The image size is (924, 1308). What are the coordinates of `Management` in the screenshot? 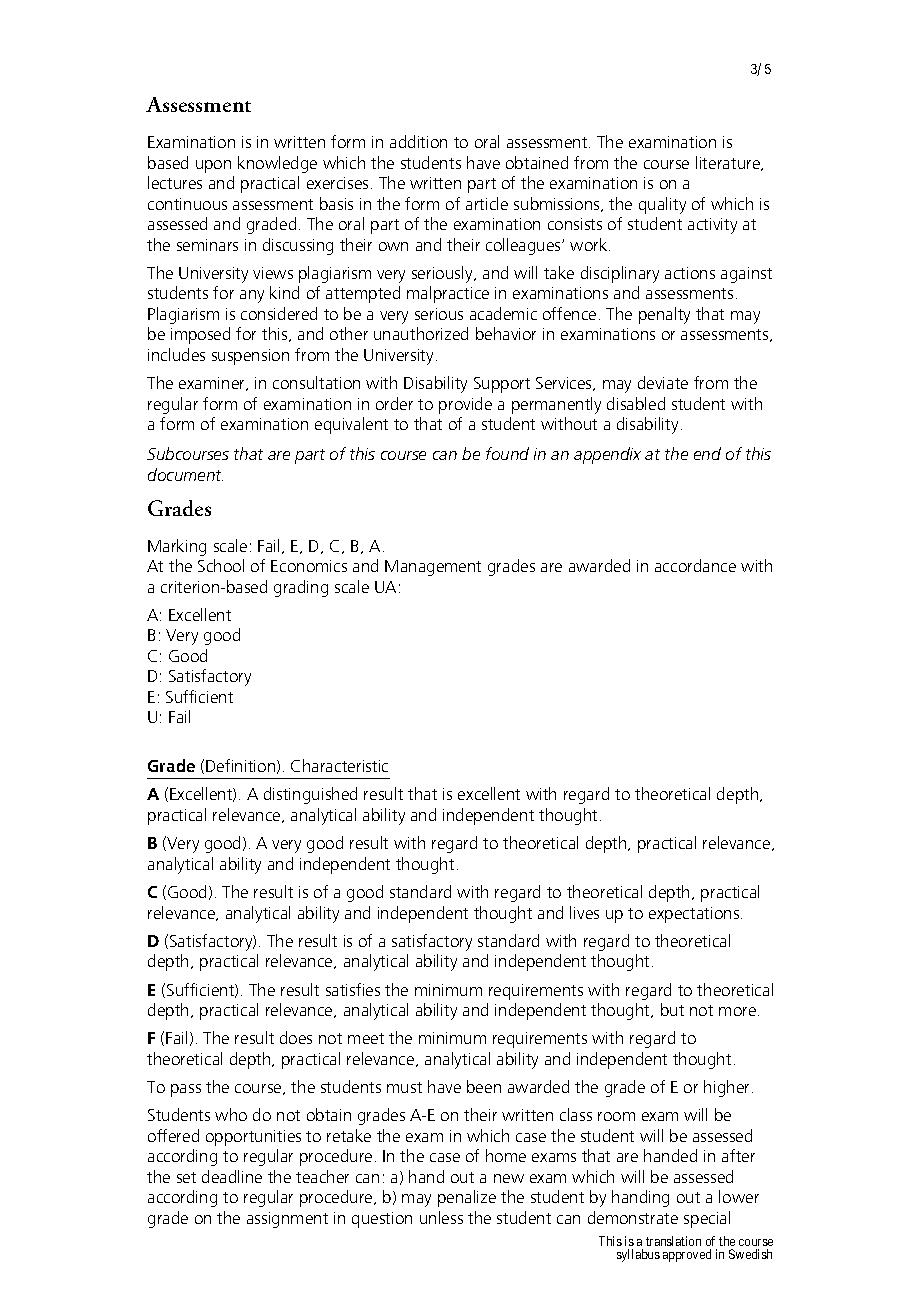 It's located at (433, 568).
